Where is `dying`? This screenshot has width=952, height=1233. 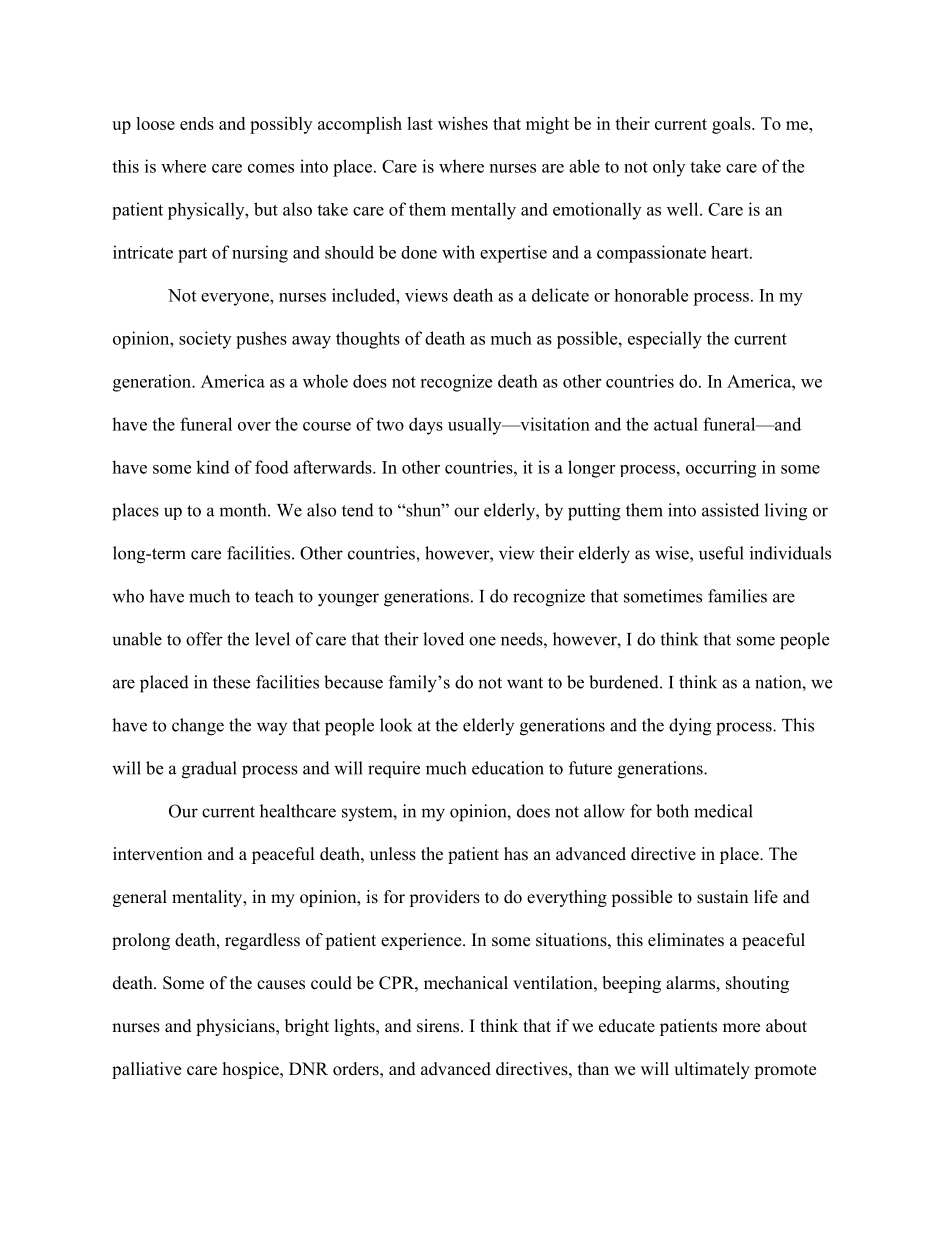
dying is located at coordinates (690, 727).
